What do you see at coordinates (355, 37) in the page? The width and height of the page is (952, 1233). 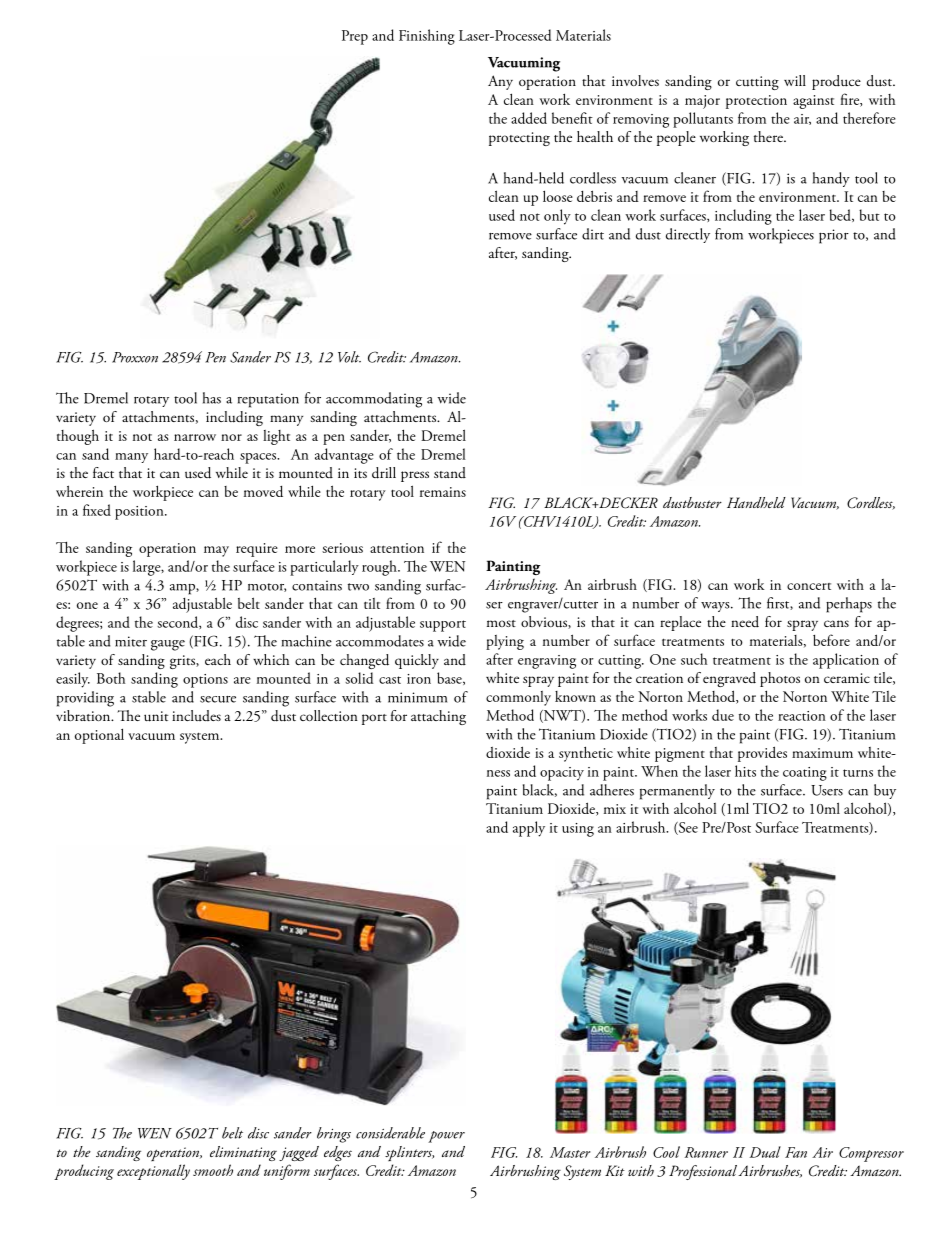 I see `Prep` at bounding box center [355, 37].
